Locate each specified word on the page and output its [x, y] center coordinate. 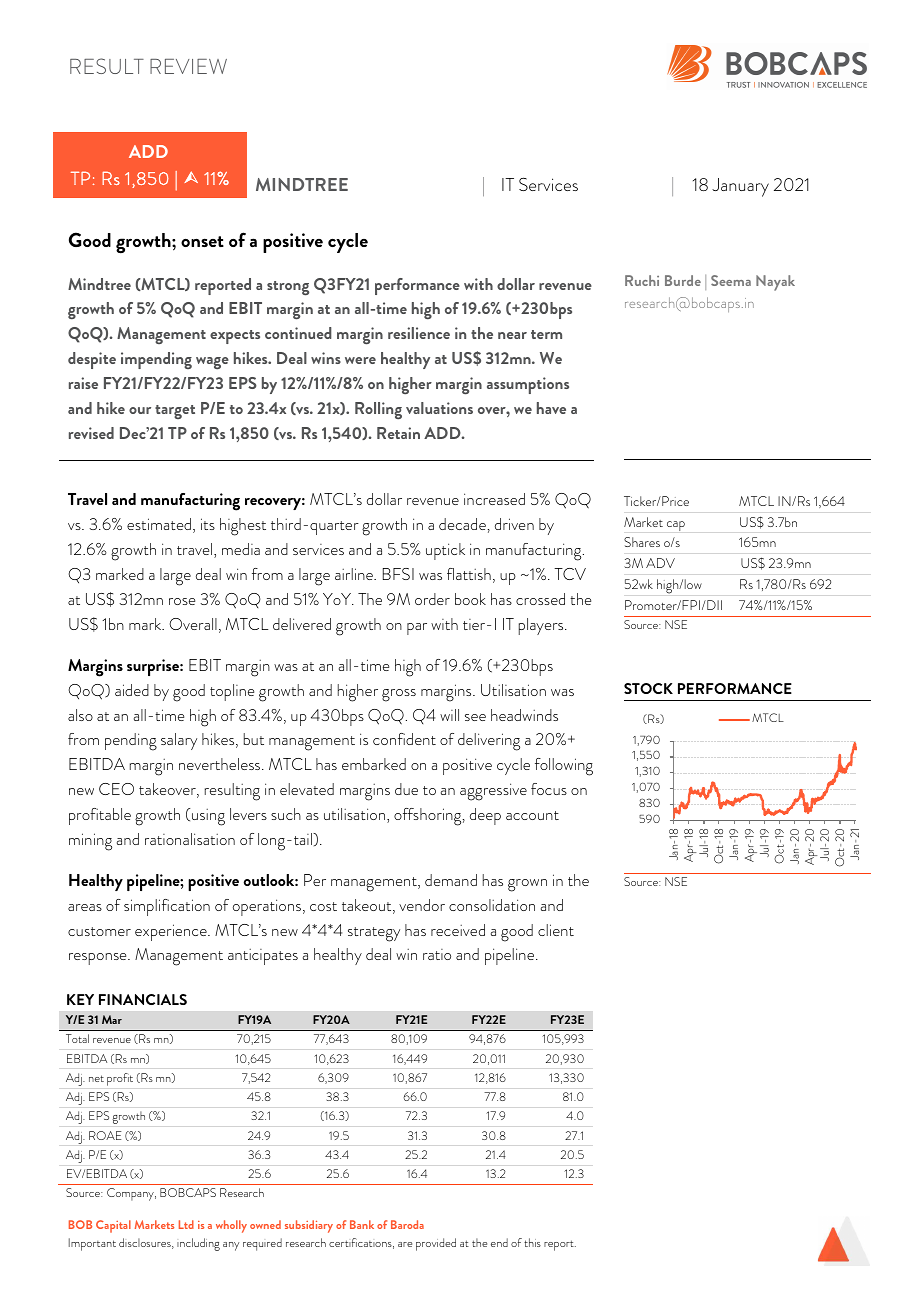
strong [288, 288]
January [740, 187]
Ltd [186, 1224]
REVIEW [188, 66]
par [417, 629]
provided [436, 1244]
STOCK [648, 688]
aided [132, 690]
